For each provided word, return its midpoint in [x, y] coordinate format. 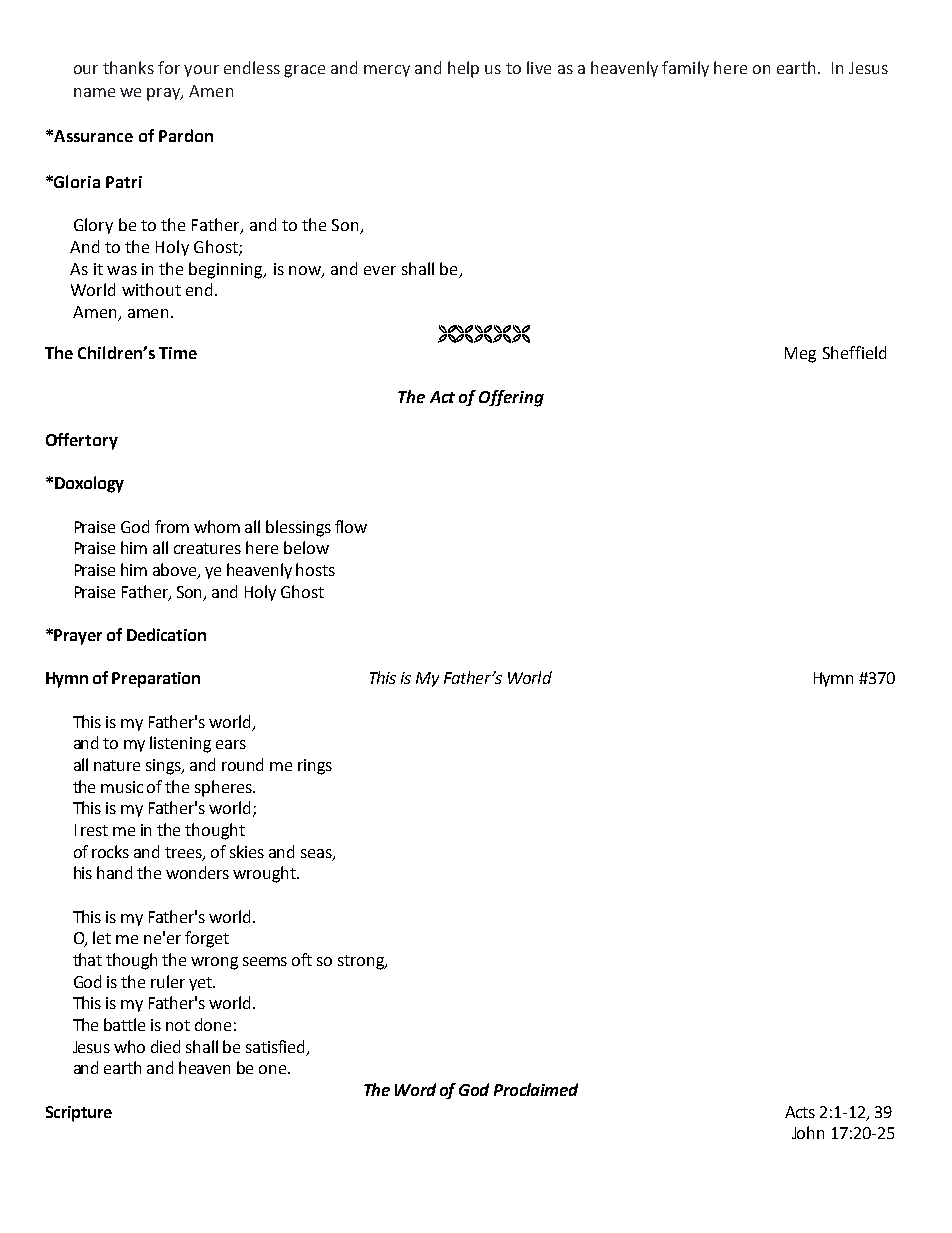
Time [178, 353]
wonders [197, 872]
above [176, 571]
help [463, 69]
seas [317, 854]
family [685, 69]
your [201, 71]
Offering [511, 398]
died [165, 1046]
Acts [800, 1112]
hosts [315, 569]
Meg [800, 355]
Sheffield [854, 352]
